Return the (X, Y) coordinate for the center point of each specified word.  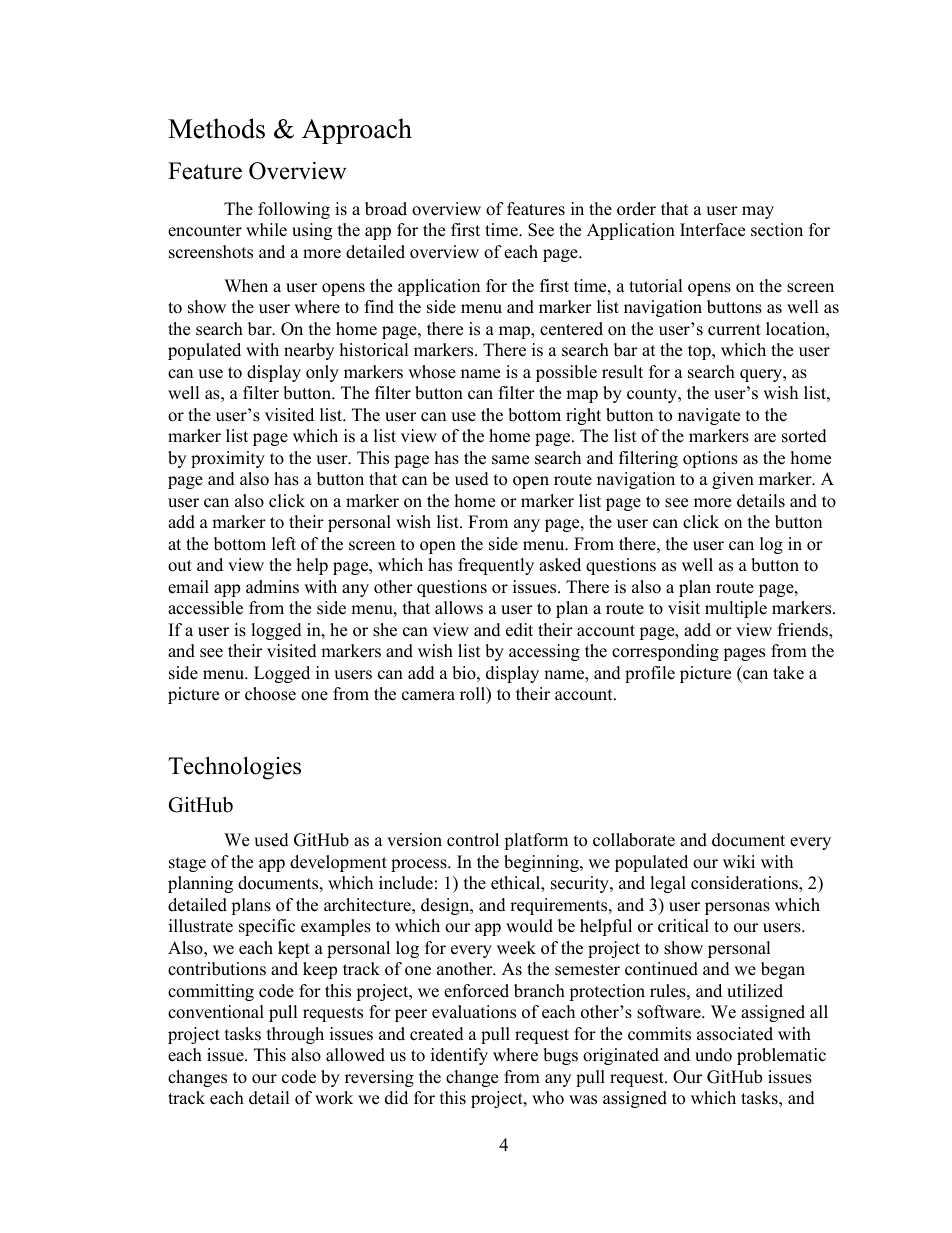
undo (713, 1055)
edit (519, 630)
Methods (216, 128)
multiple (736, 609)
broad (386, 209)
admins (272, 587)
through (295, 1035)
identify (459, 1056)
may (758, 212)
